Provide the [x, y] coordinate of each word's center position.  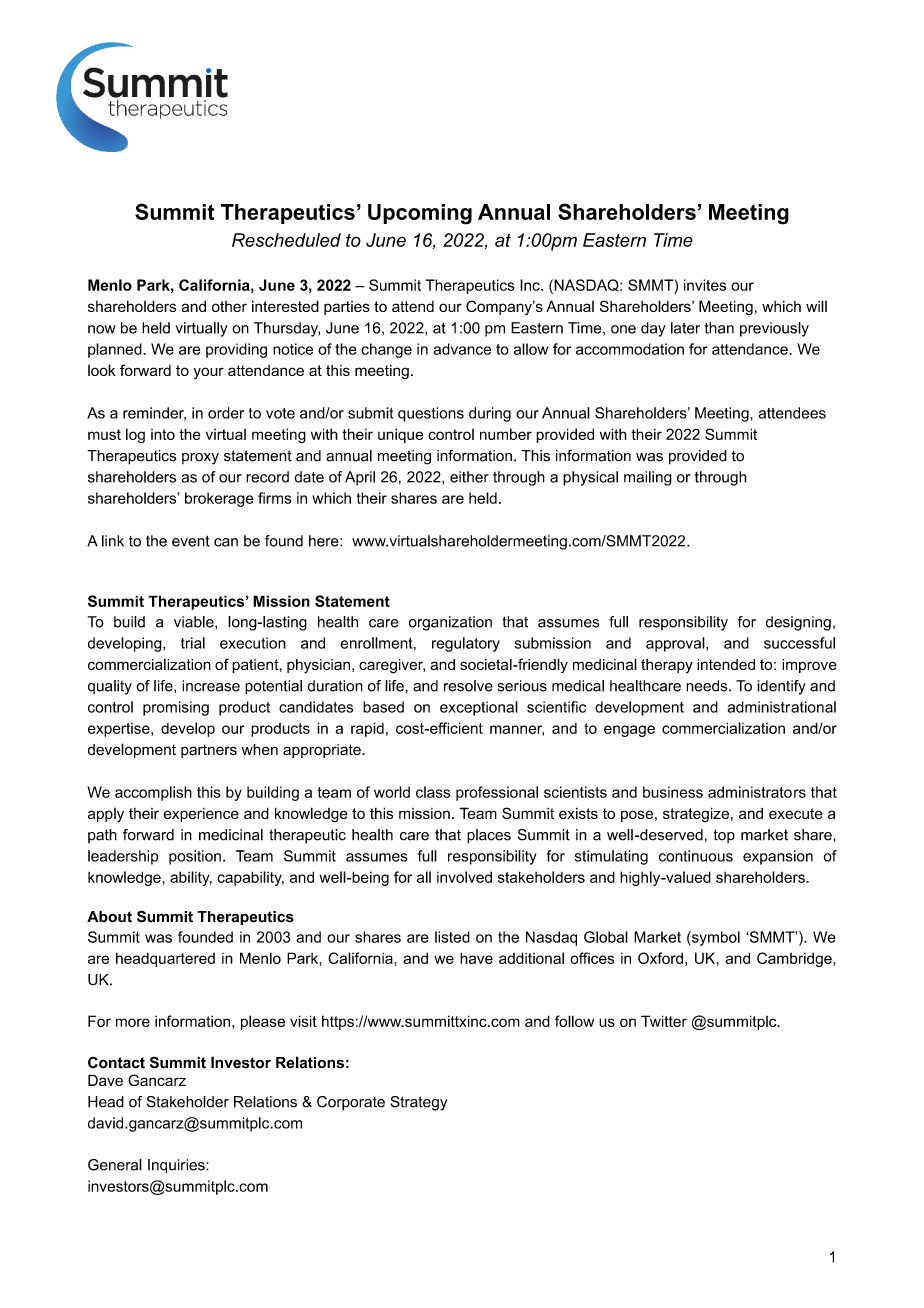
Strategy [419, 1103]
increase [211, 686]
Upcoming [420, 214]
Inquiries [177, 1166]
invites [705, 285]
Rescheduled [286, 240]
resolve [468, 686]
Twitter [664, 1021]
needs [708, 686]
